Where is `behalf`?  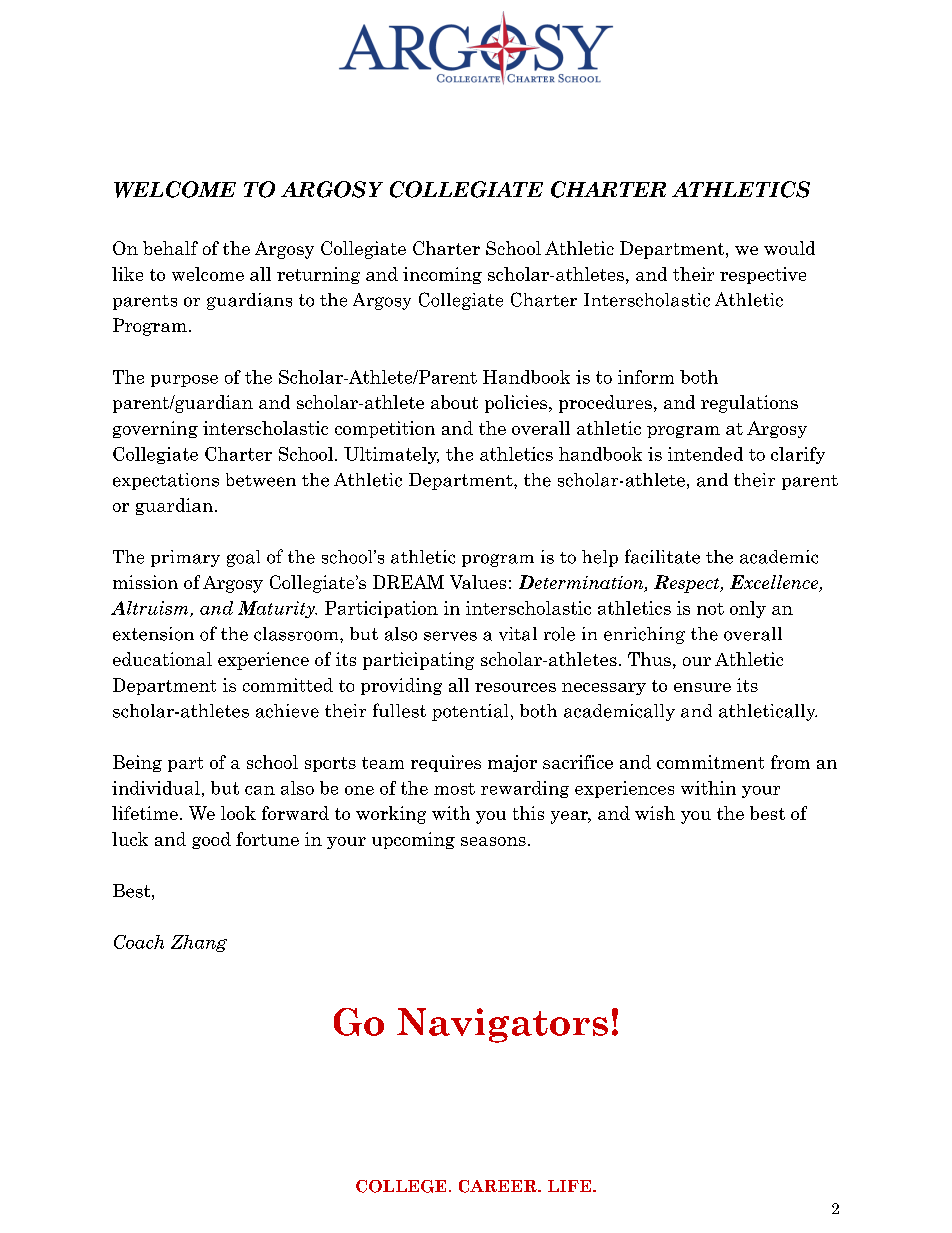 behalf is located at coordinates (170, 248).
